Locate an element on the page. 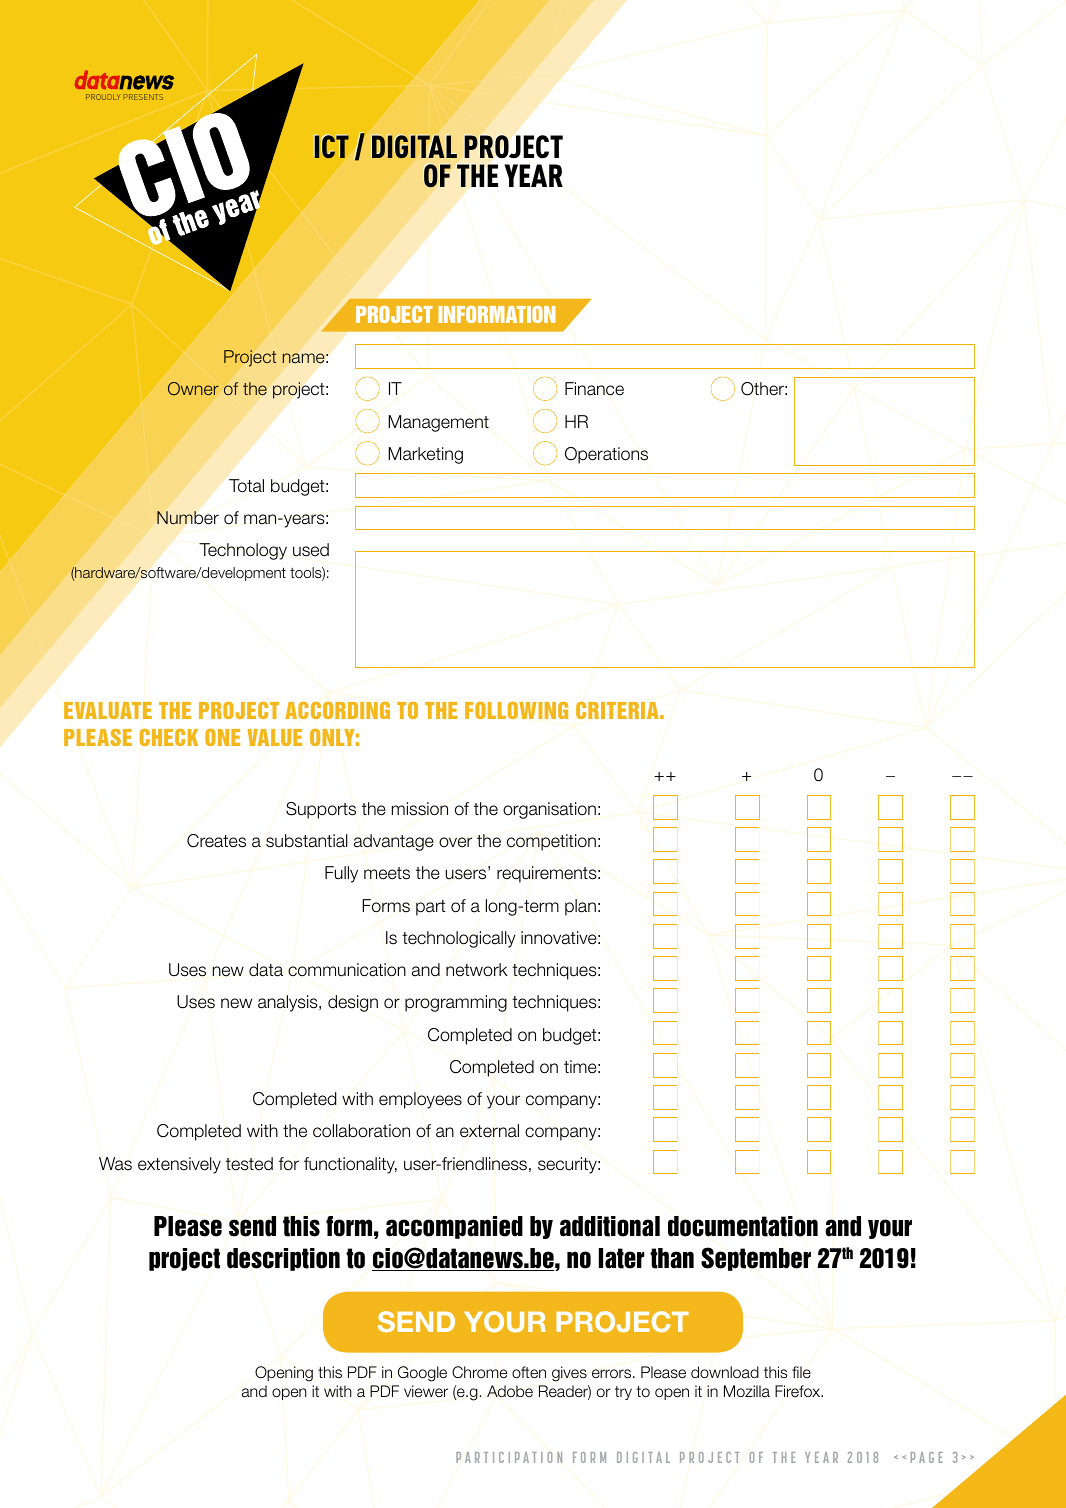  organisation is located at coordinates (549, 810).
